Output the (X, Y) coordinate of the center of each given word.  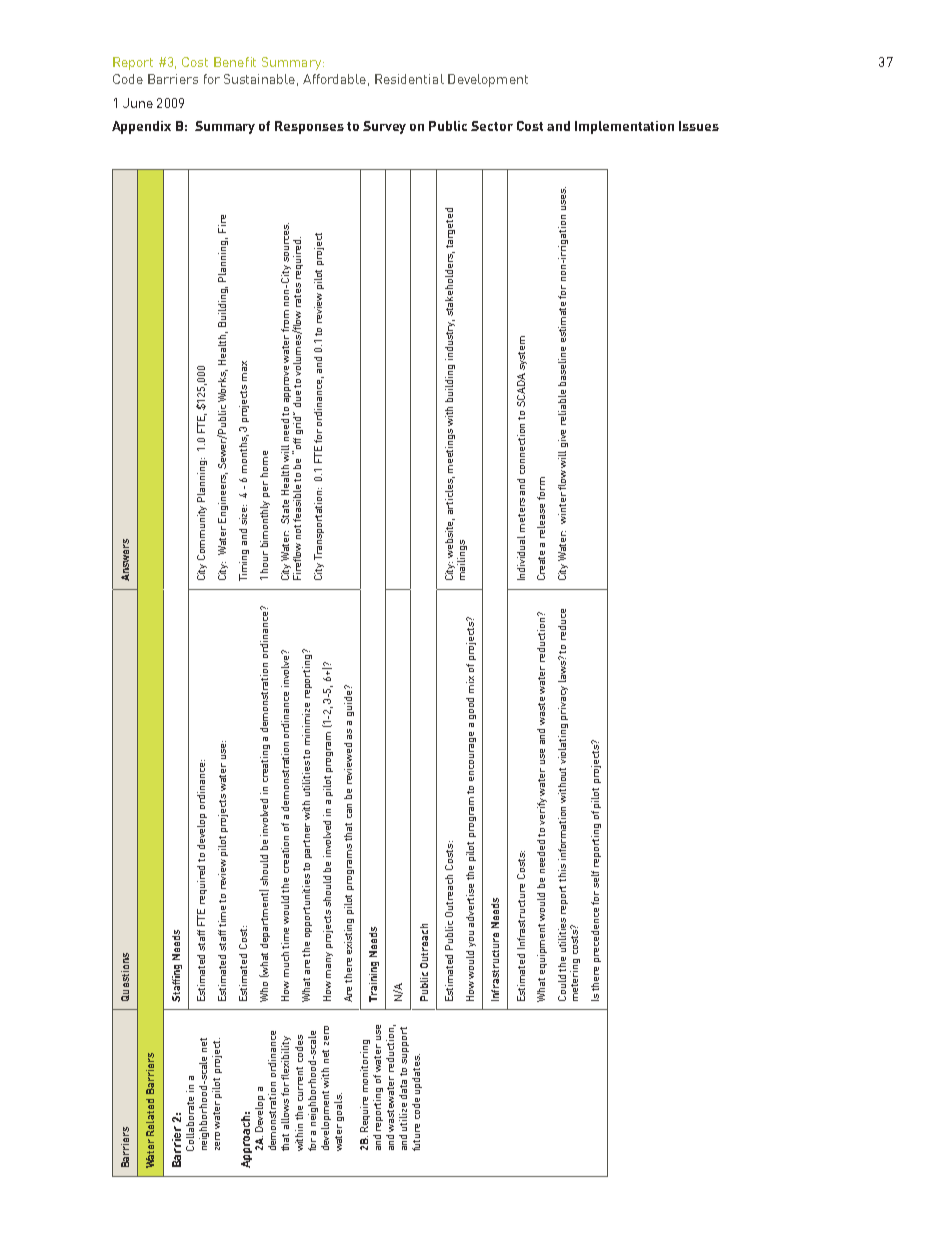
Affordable (334, 79)
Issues (699, 126)
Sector (492, 126)
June (138, 103)
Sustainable (259, 79)
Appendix (141, 127)
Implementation (624, 127)
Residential (409, 79)
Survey (384, 127)
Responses (309, 127)
